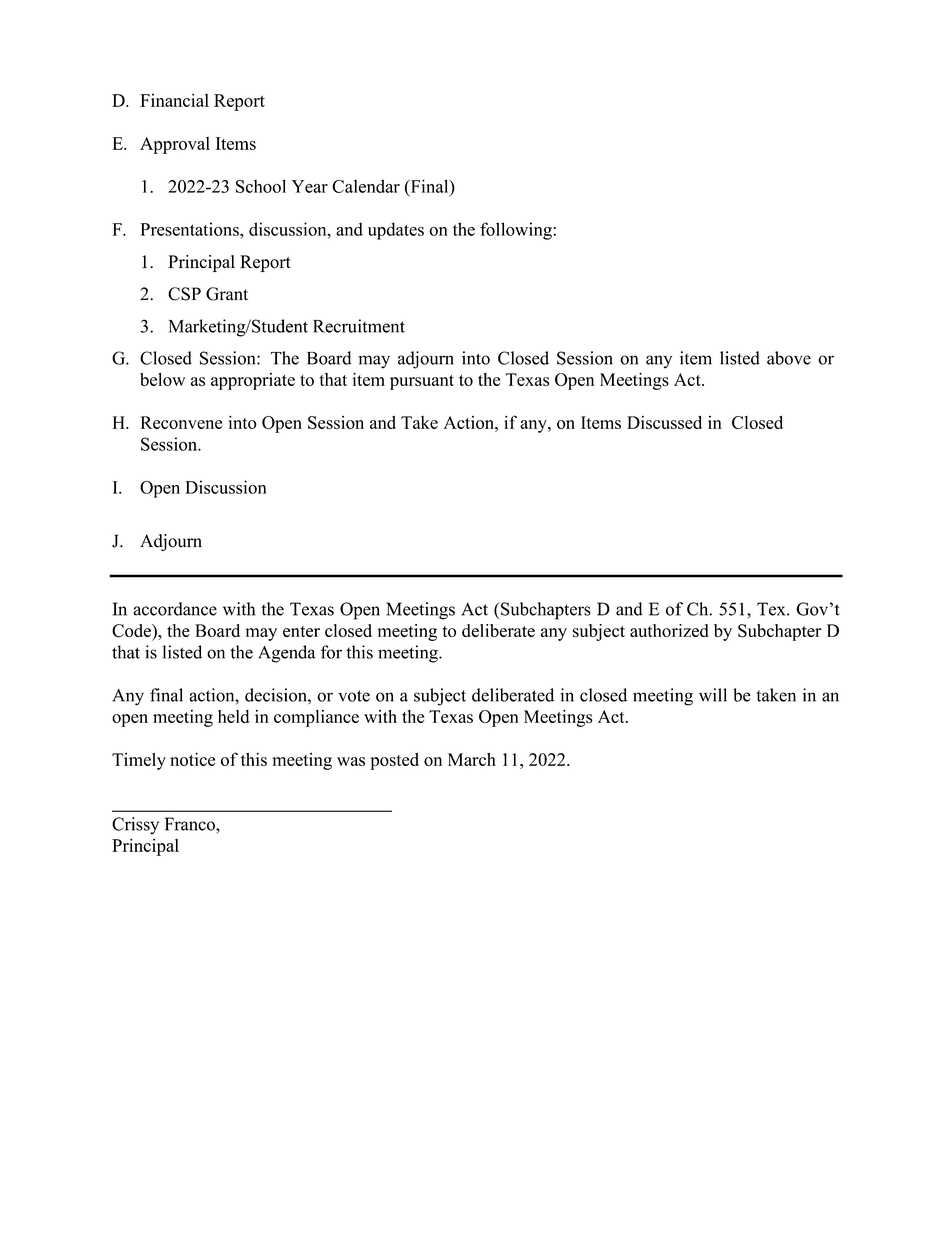 The height and width of the document is (1233, 952). Describe the element at coordinates (331, 652) in the document. I see `for` at that location.
